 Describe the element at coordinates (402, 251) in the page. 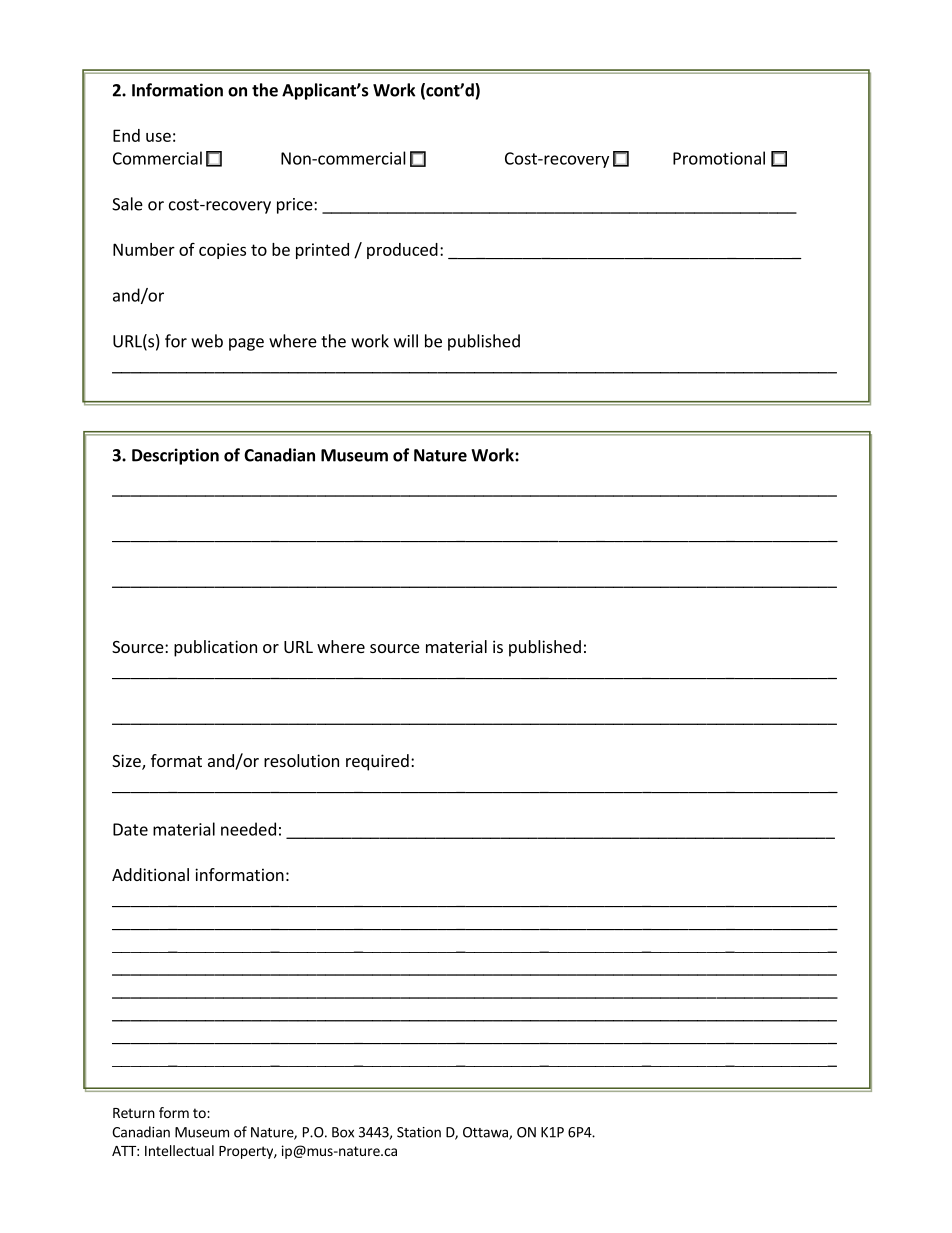

I see `produced` at that location.
